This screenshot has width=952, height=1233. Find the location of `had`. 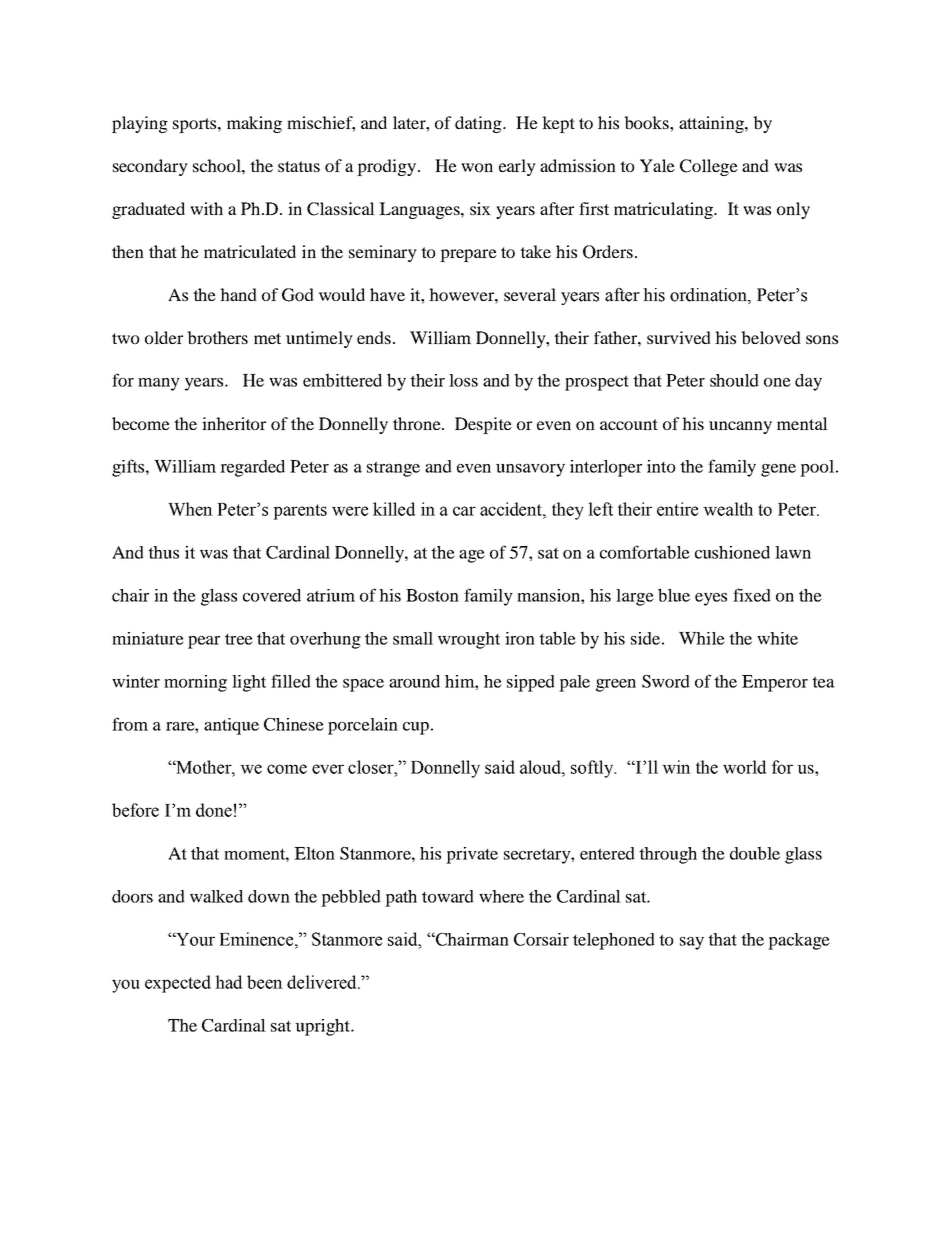

had is located at coordinates (228, 982).
